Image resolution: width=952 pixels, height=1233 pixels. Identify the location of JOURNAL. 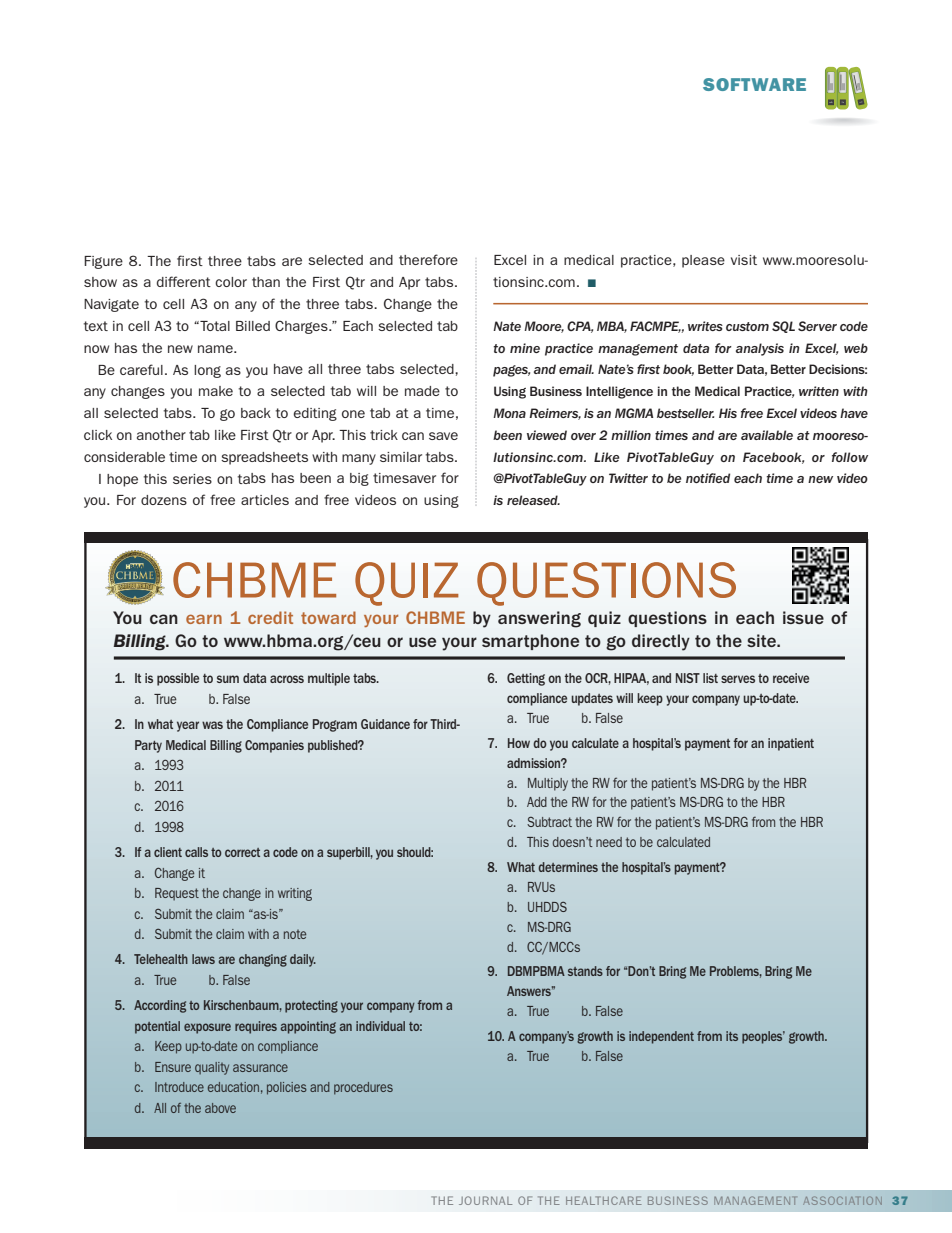
(486, 1200).
